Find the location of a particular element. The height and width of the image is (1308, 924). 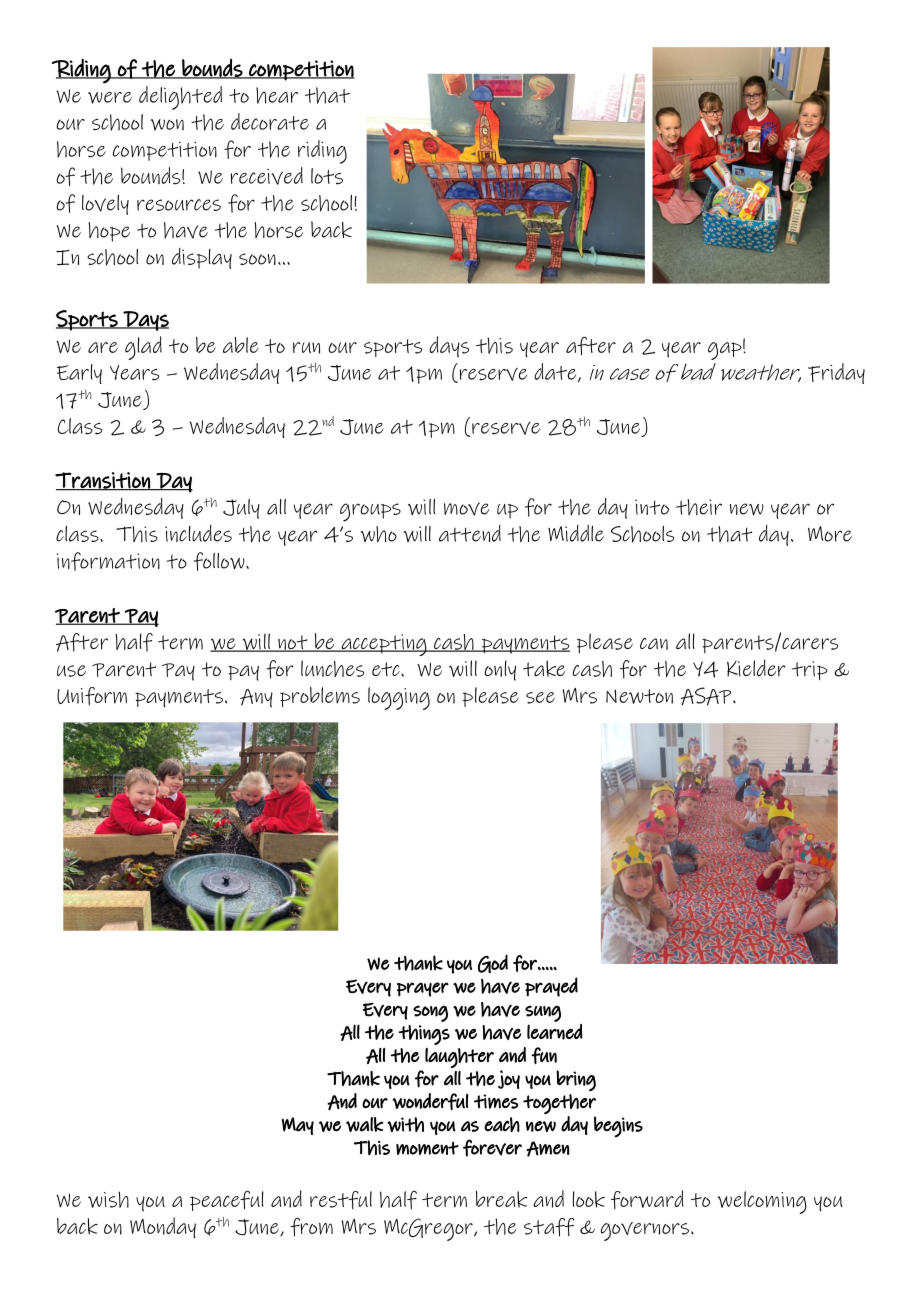

Monday is located at coordinates (163, 1228).
